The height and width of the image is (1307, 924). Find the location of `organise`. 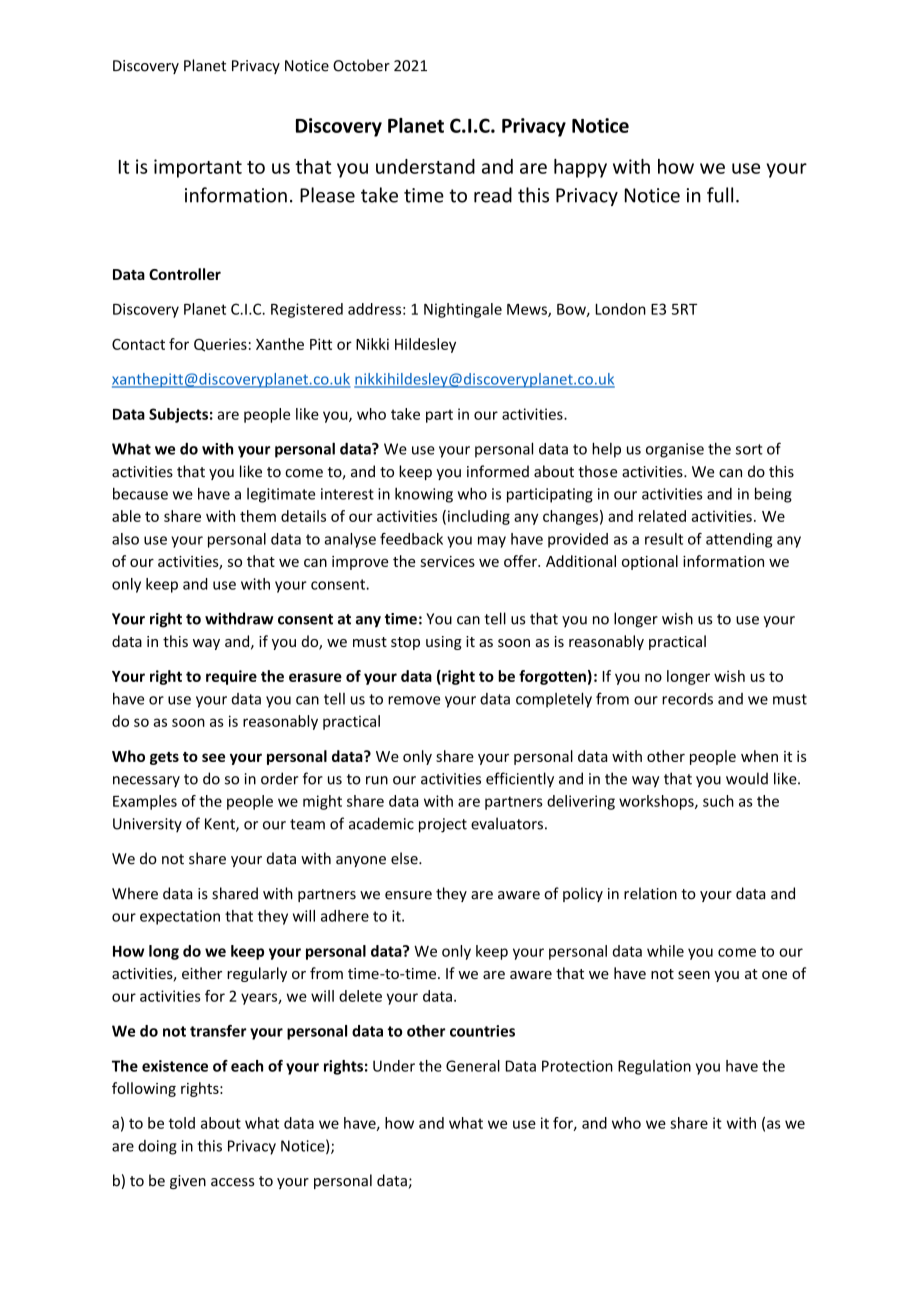

organise is located at coordinates (675, 450).
